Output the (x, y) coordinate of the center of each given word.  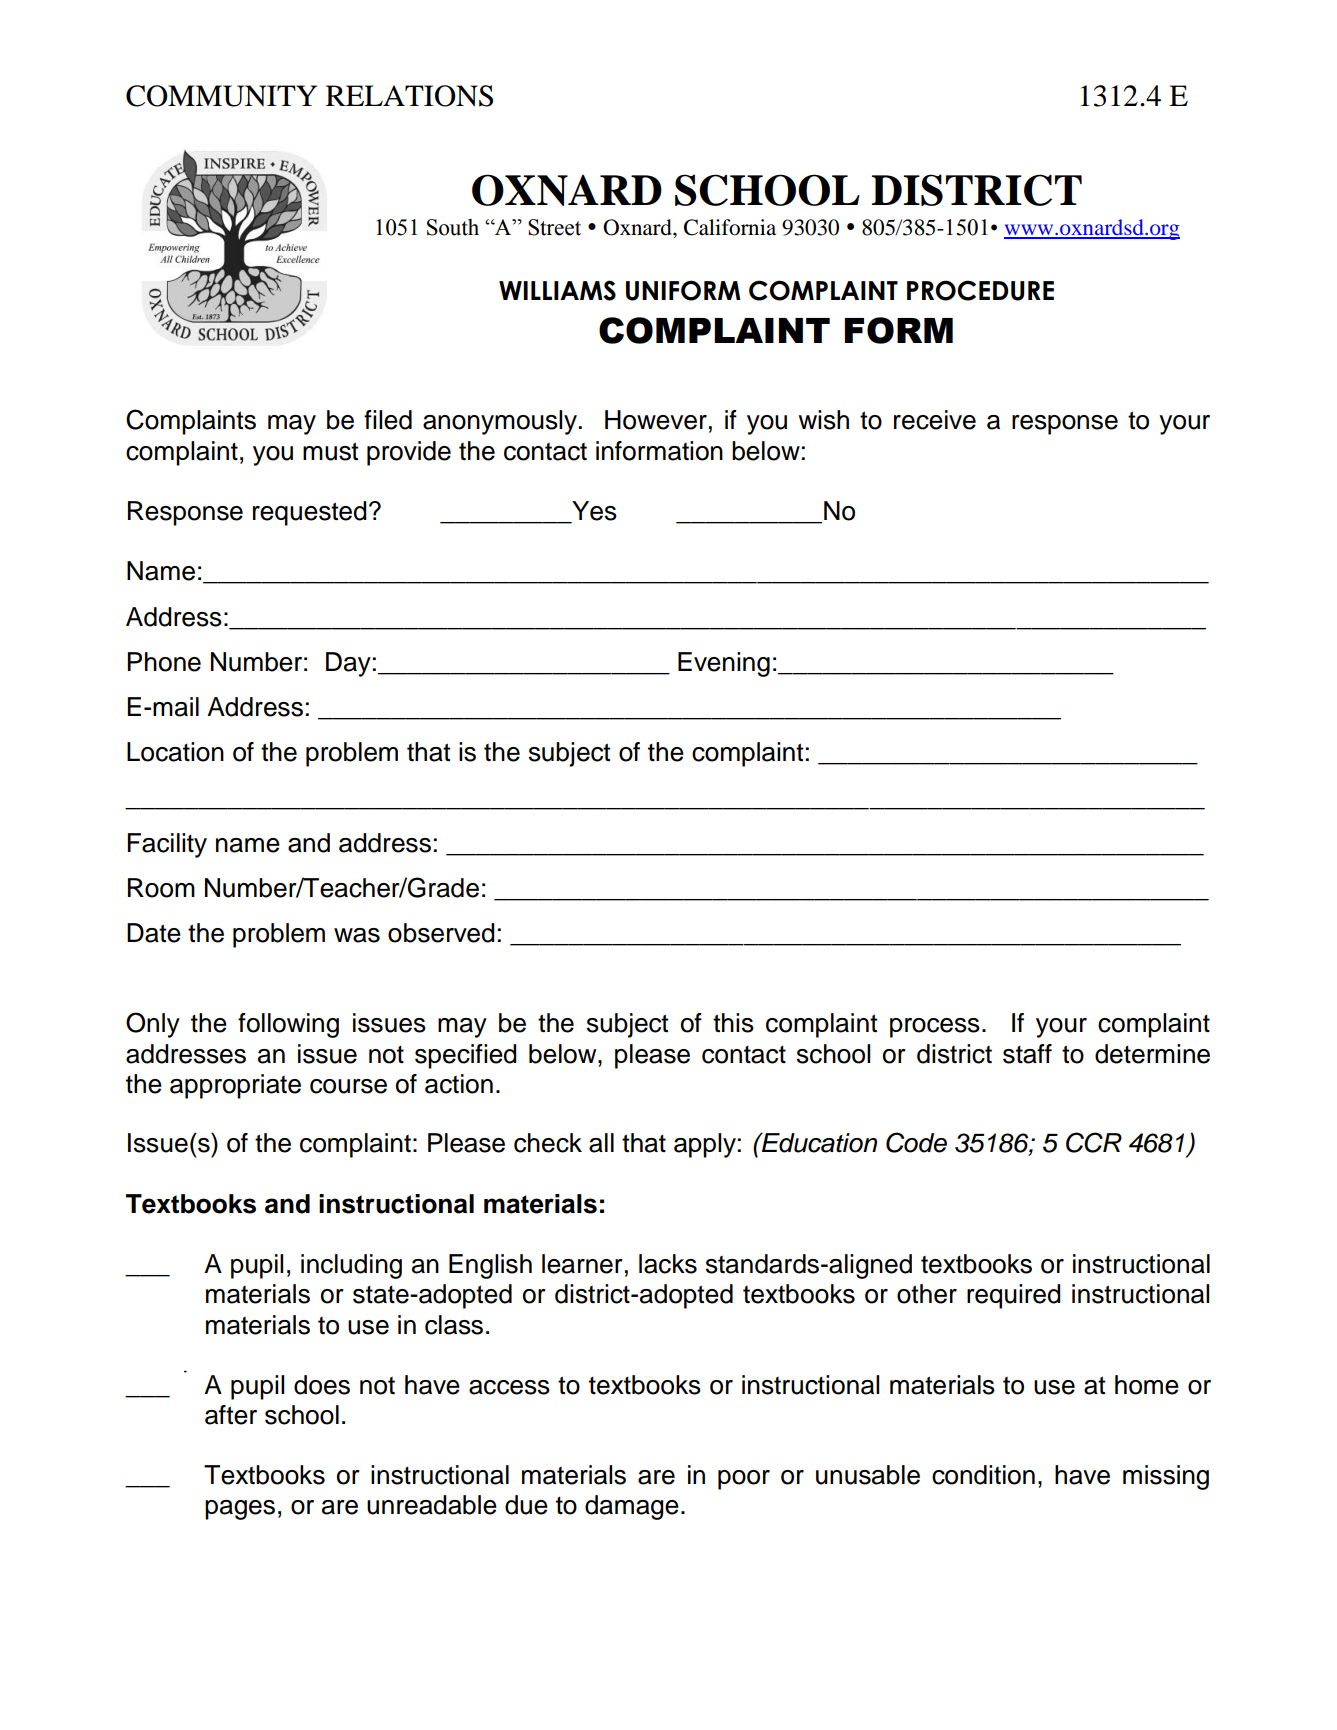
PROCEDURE (980, 290)
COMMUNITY (221, 96)
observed (441, 933)
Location (175, 752)
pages (240, 1510)
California (730, 227)
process (935, 1028)
